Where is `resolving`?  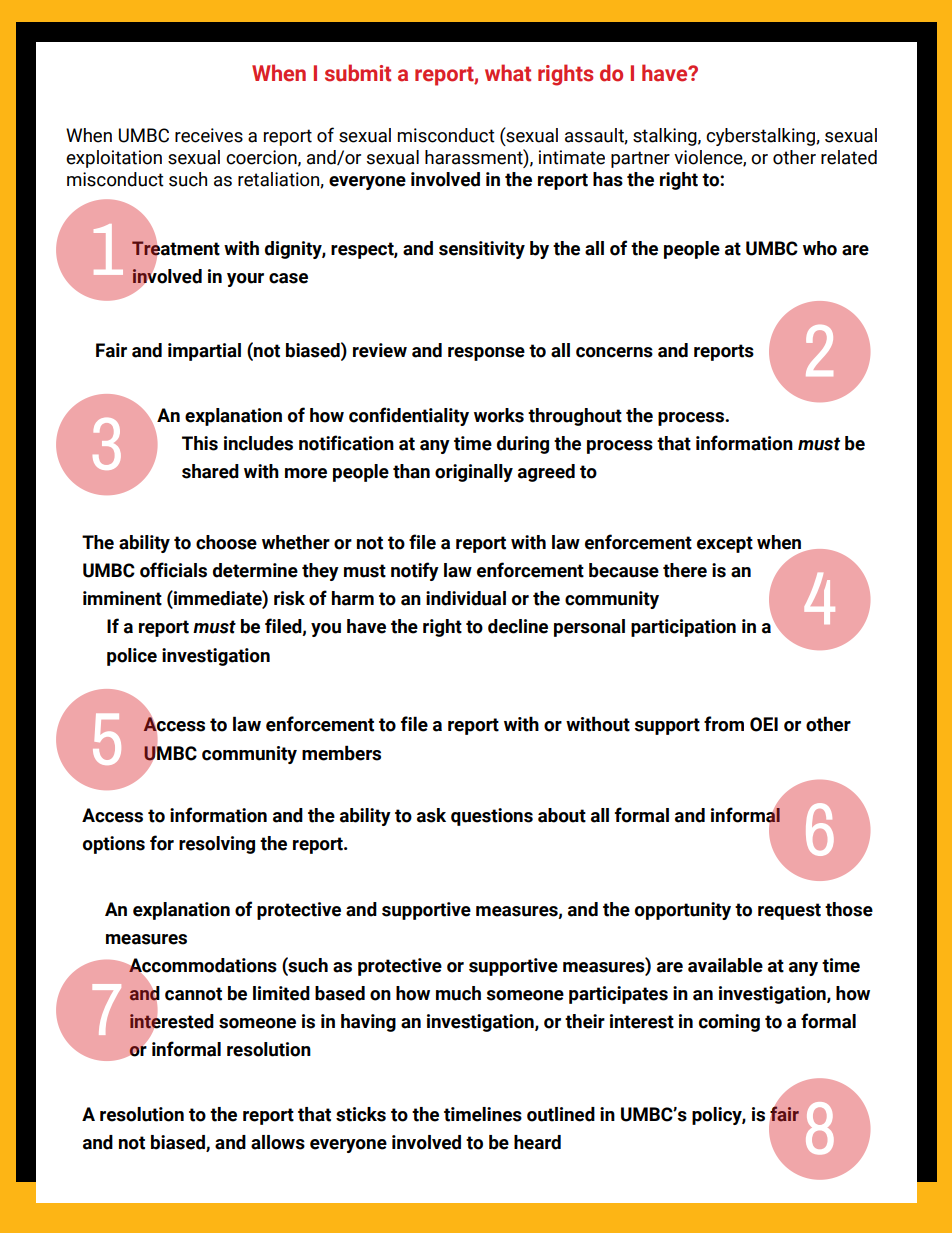 resolving is located at coordinates (217, 845).
